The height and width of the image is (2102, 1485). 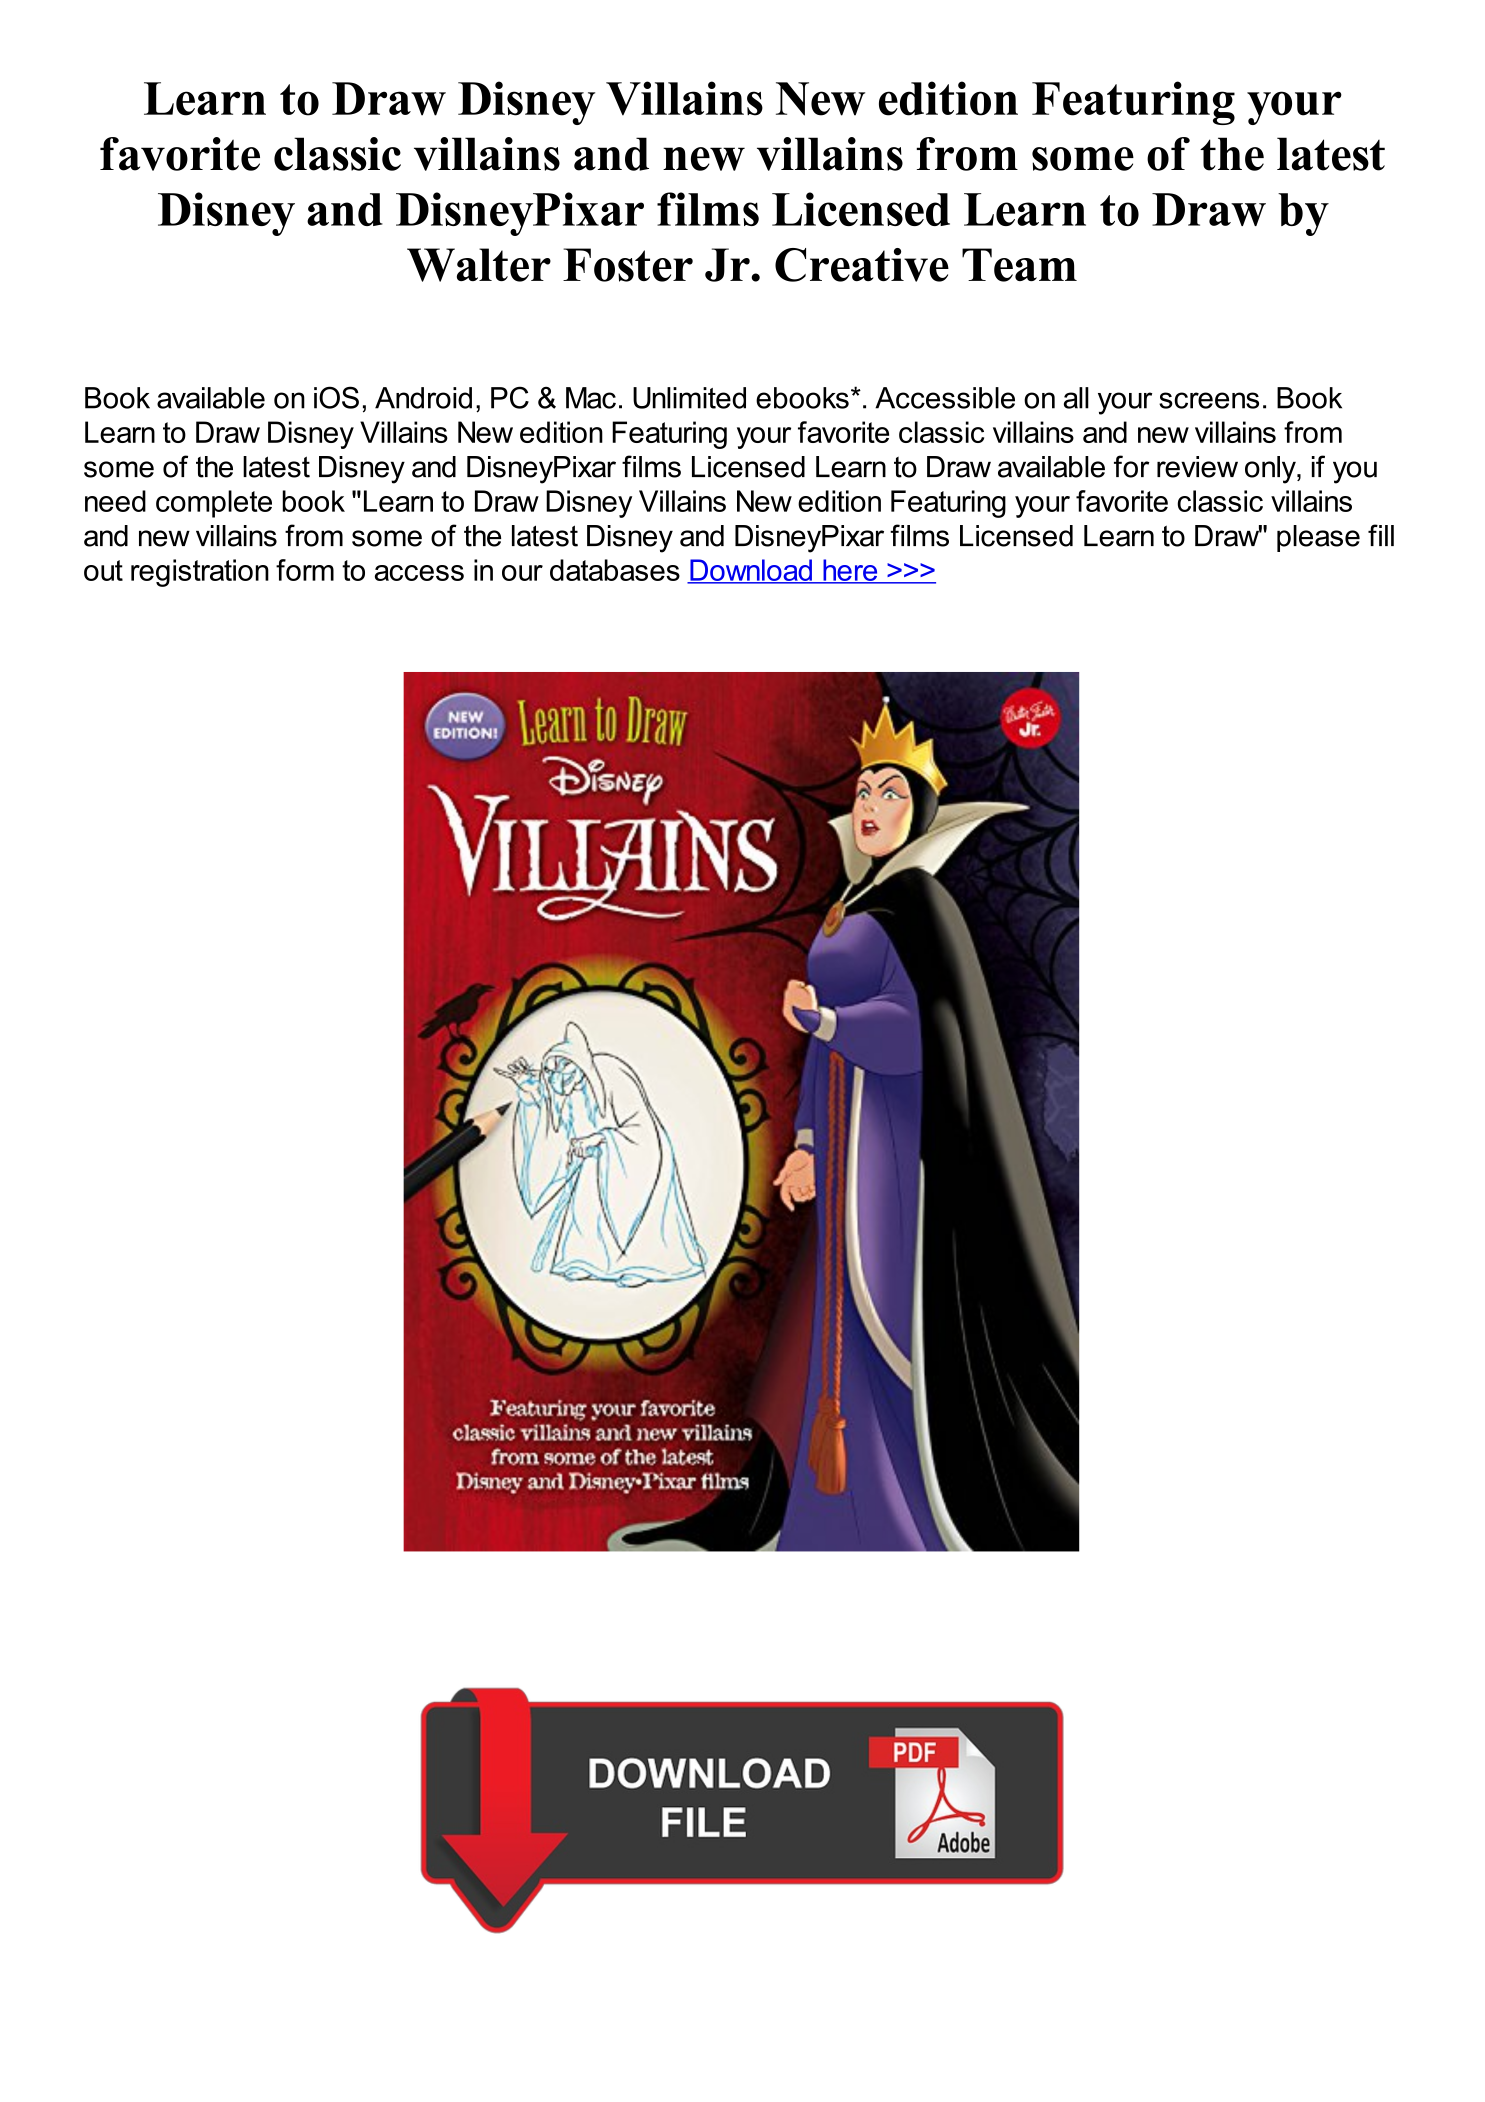 I want to click on please, so click(x=1318, y=538).
